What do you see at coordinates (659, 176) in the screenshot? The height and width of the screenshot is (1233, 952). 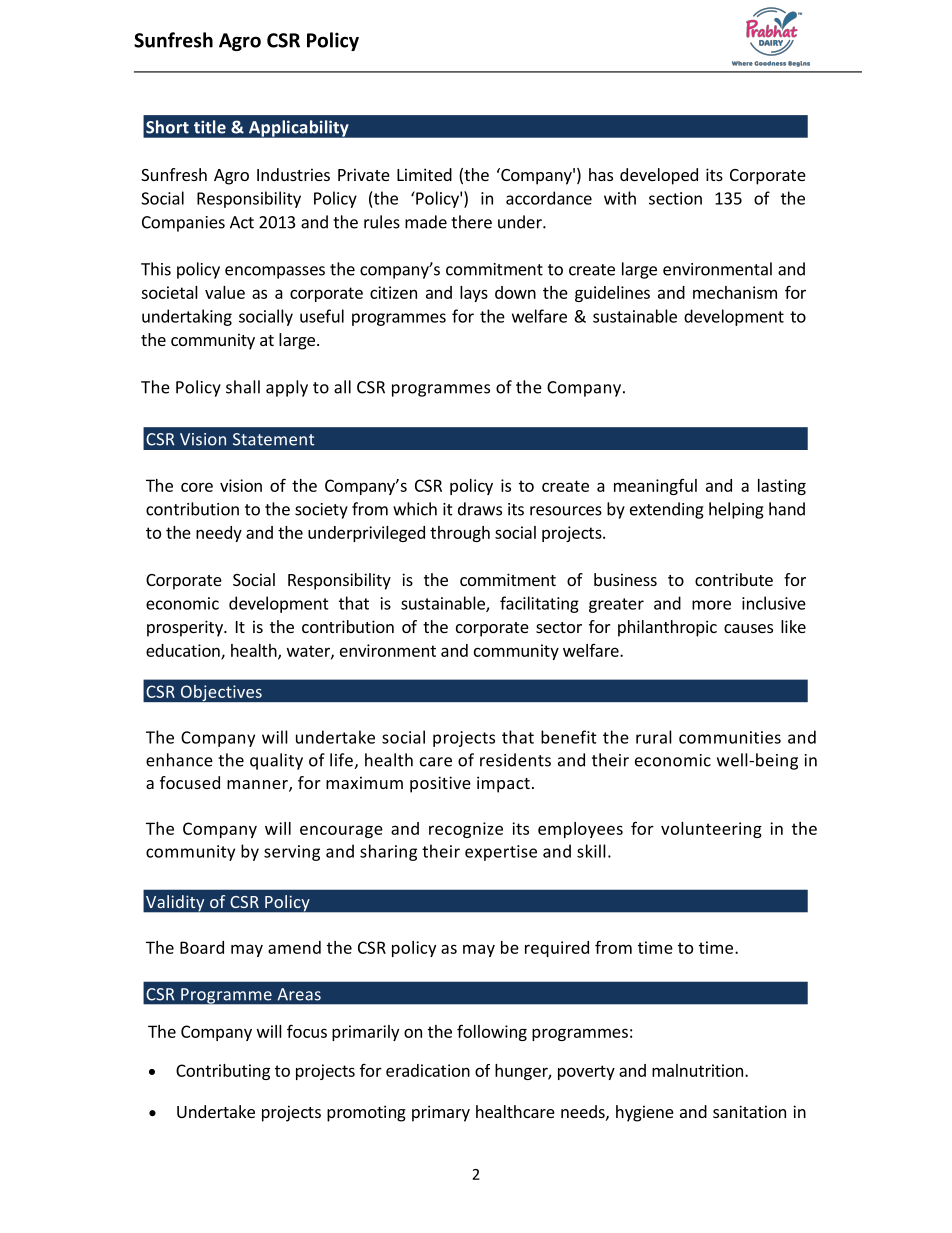 I see `developed` at bounding box center [659, 176].
